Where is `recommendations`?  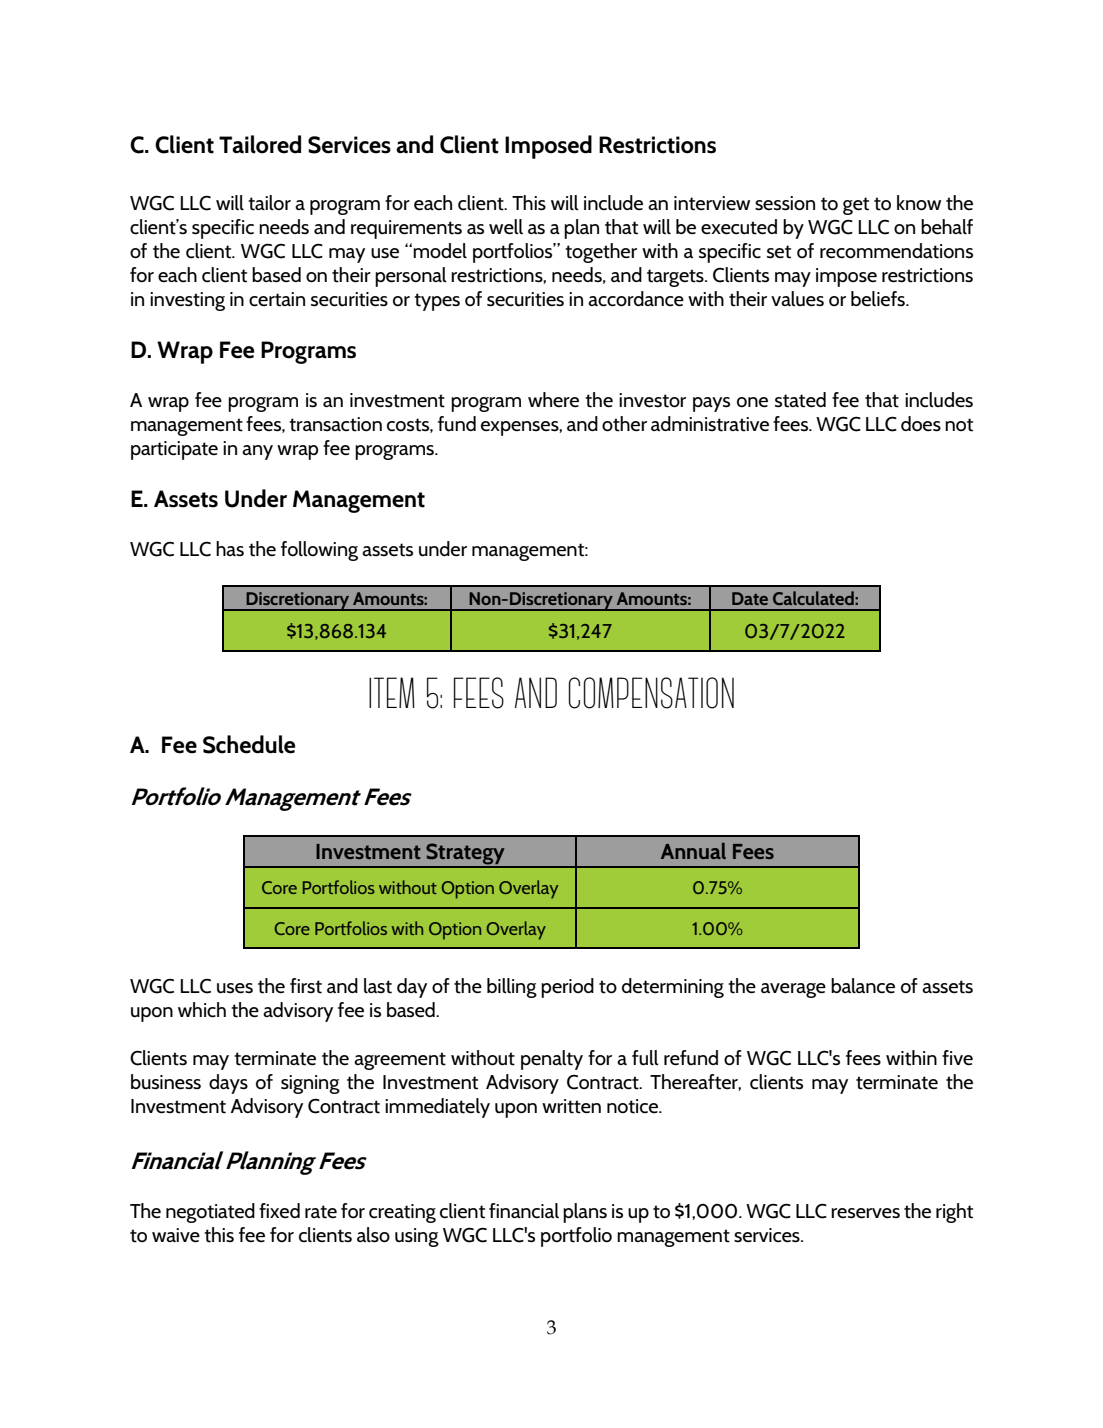 recommendations is located at coordinates (896, 251).
